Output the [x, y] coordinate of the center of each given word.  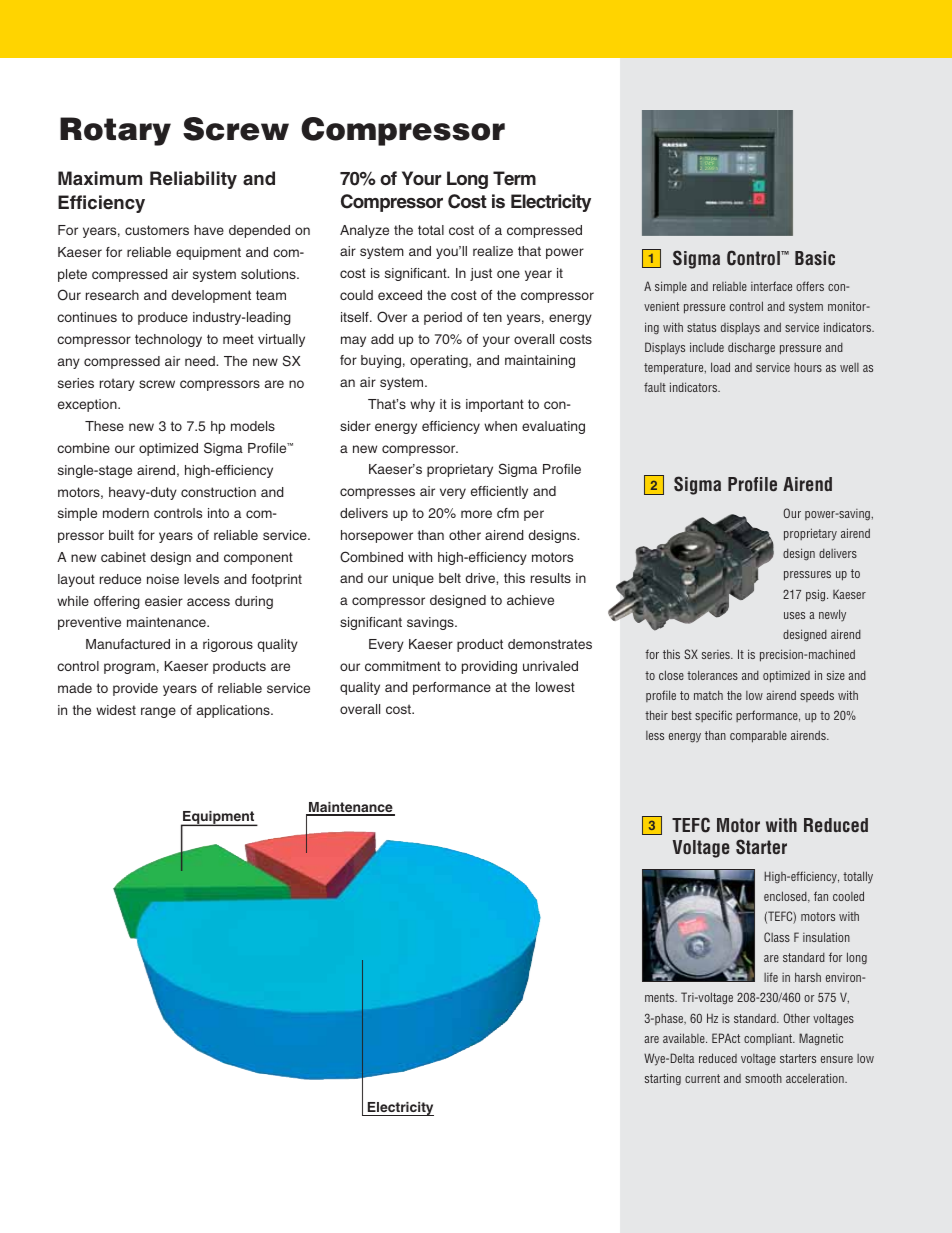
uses [794, 615]
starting [663, 1079]
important [495, 405]
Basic [815, 258]
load [720, 367]
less [655, 735]
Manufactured [128, 644]
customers [157, 230]
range [158, 712]
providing [489, 667]
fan [821, 896]
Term [514, 178]
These [104, 426]
